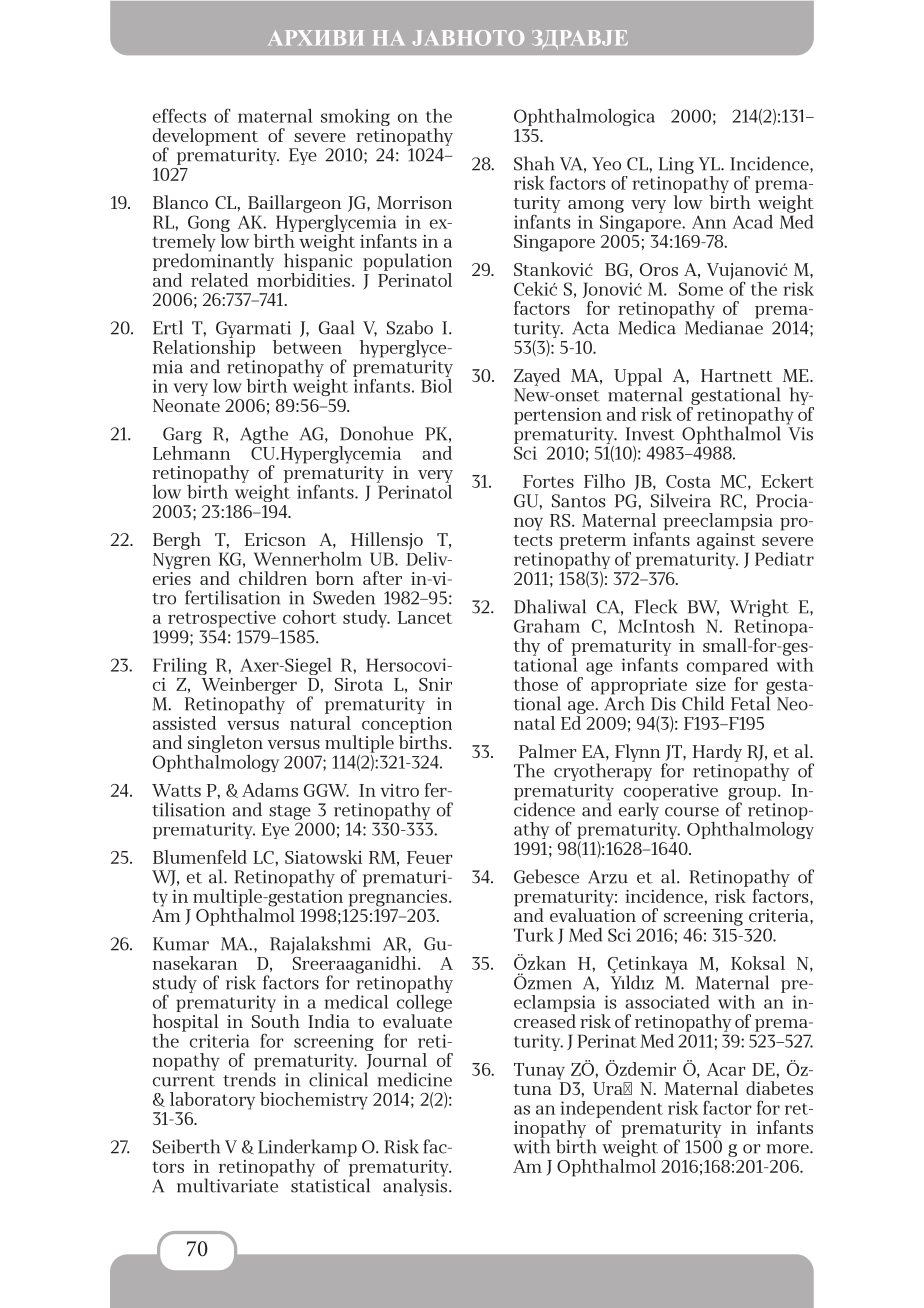  What do you see at coordinates (801, 434) in the screenshot?
I see `Vis` at bounding box center [801, 434].
